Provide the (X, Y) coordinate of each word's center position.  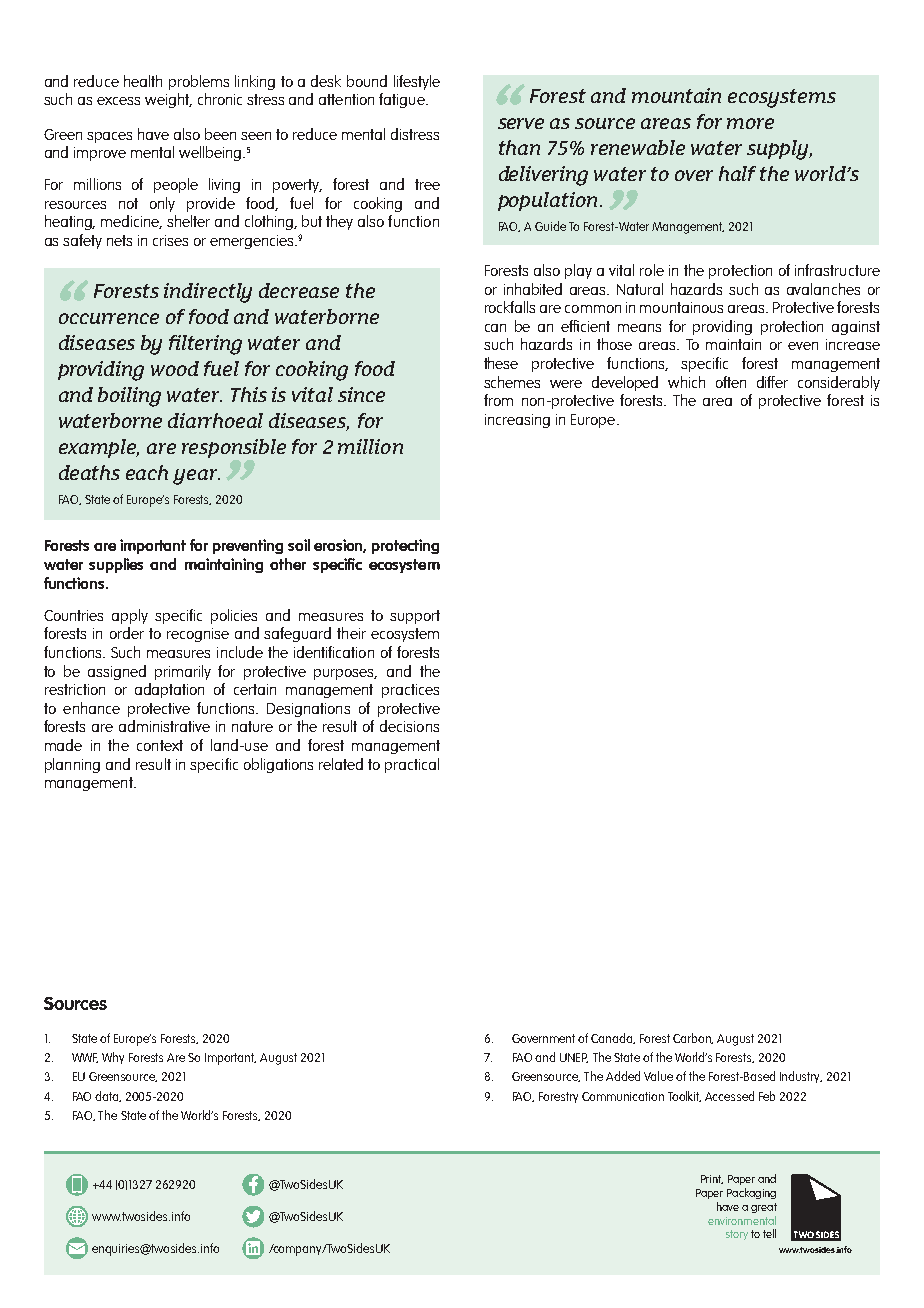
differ (772, 382)
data (108, 1096)
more (750, 123)
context (160, 745)
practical (412, 765)
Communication (623, 1096)
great (764, 1208)
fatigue (403, 100)
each (147, 472)
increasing (517, 421)
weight (168, 100)
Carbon (693, 1038)
